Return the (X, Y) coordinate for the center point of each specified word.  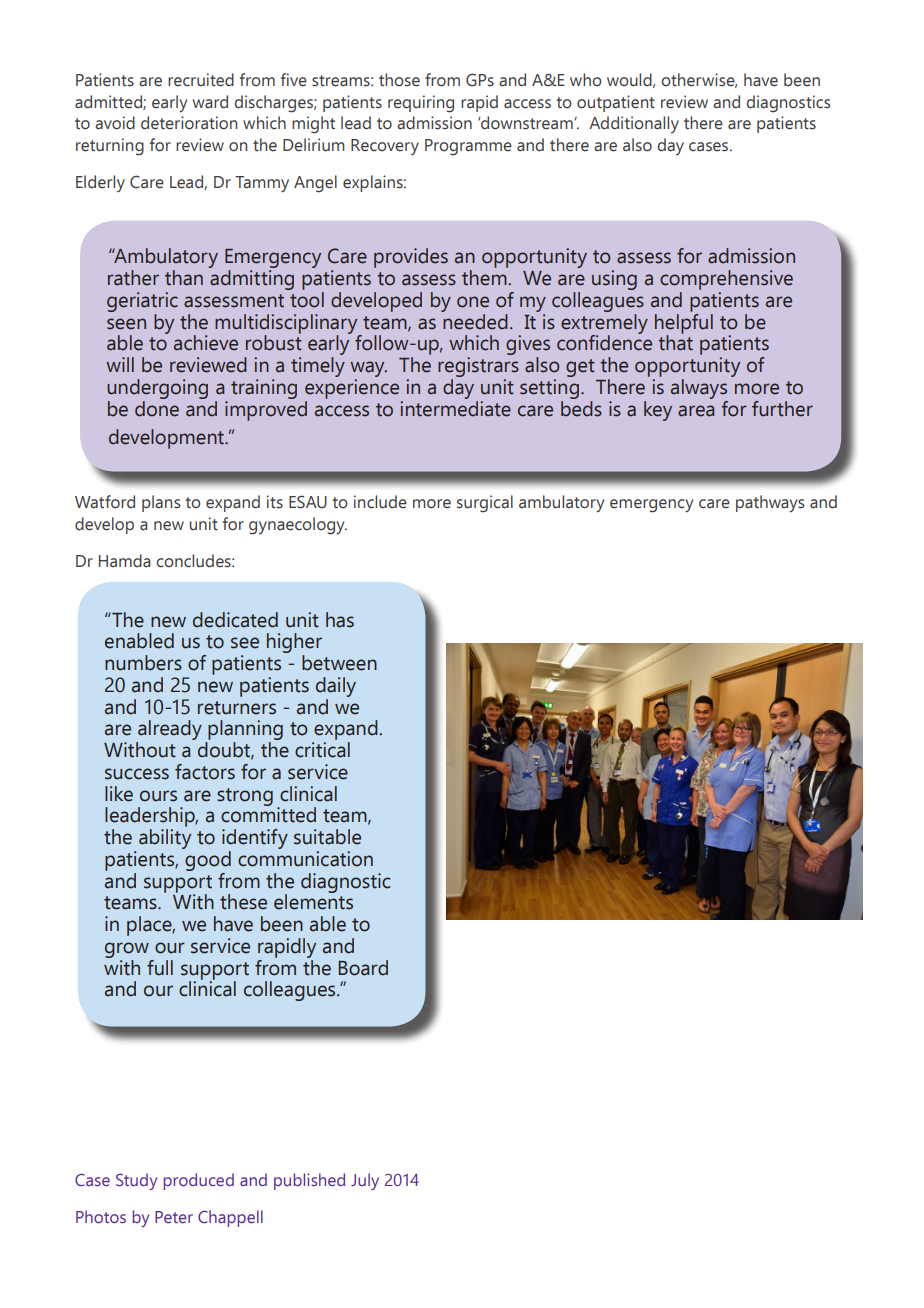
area (696, 411)
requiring (421, 104)
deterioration (189, 123)
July (365, 1181)
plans (161, 503)
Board (363, 968)
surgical (485, 504)
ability (165, 839)
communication (305, 859)
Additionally (634, 124)
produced (199, 1181)
